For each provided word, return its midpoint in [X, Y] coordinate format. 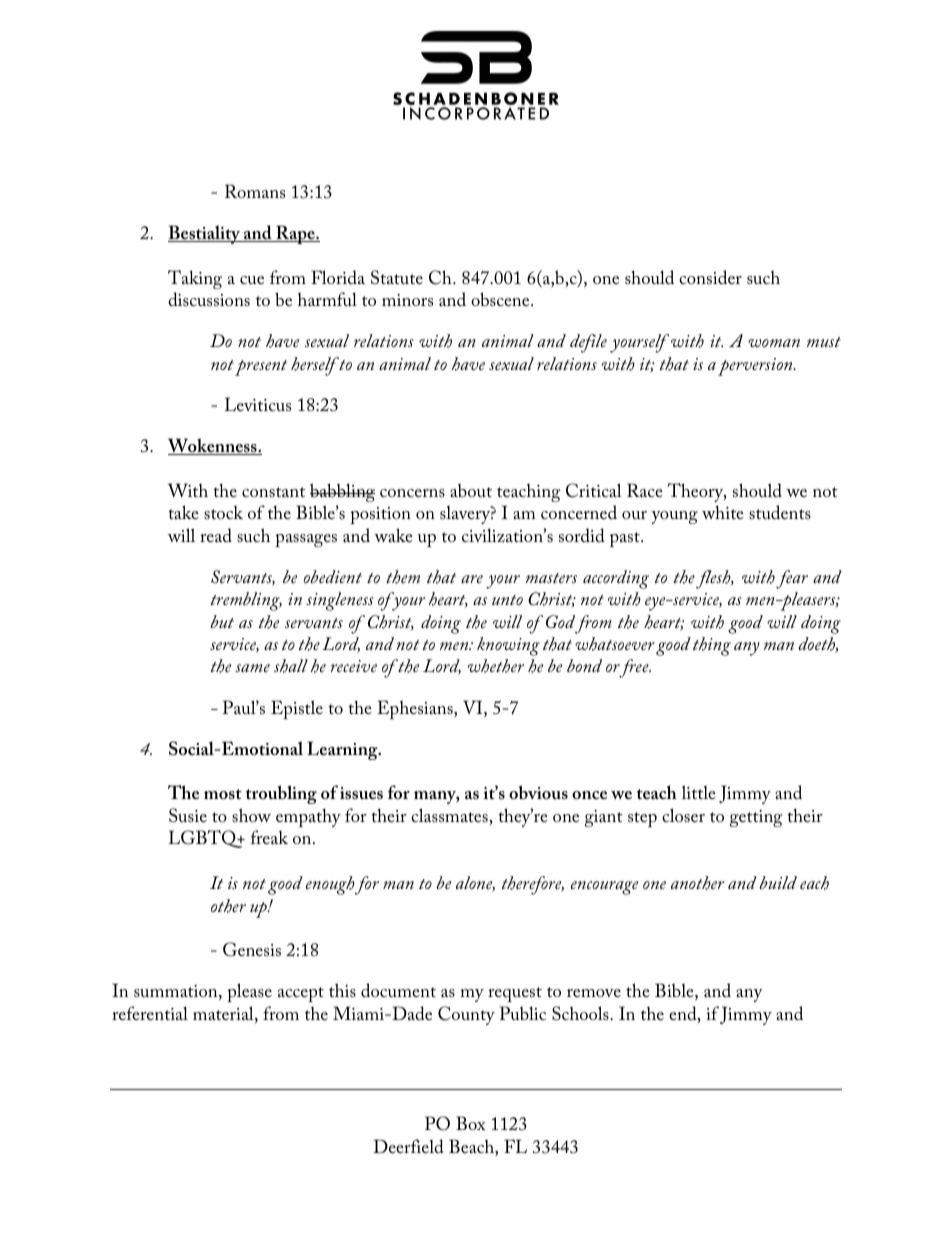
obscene [501, 299]
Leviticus [258, 404]
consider [710, 277]
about [471, 491]
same [252, 668]
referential [150, 1013]
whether [496, 666]
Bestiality [205, 234]
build [778, 882]
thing [712, 646]
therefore [533, 885]
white [723, 512]
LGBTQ [207, 839]
